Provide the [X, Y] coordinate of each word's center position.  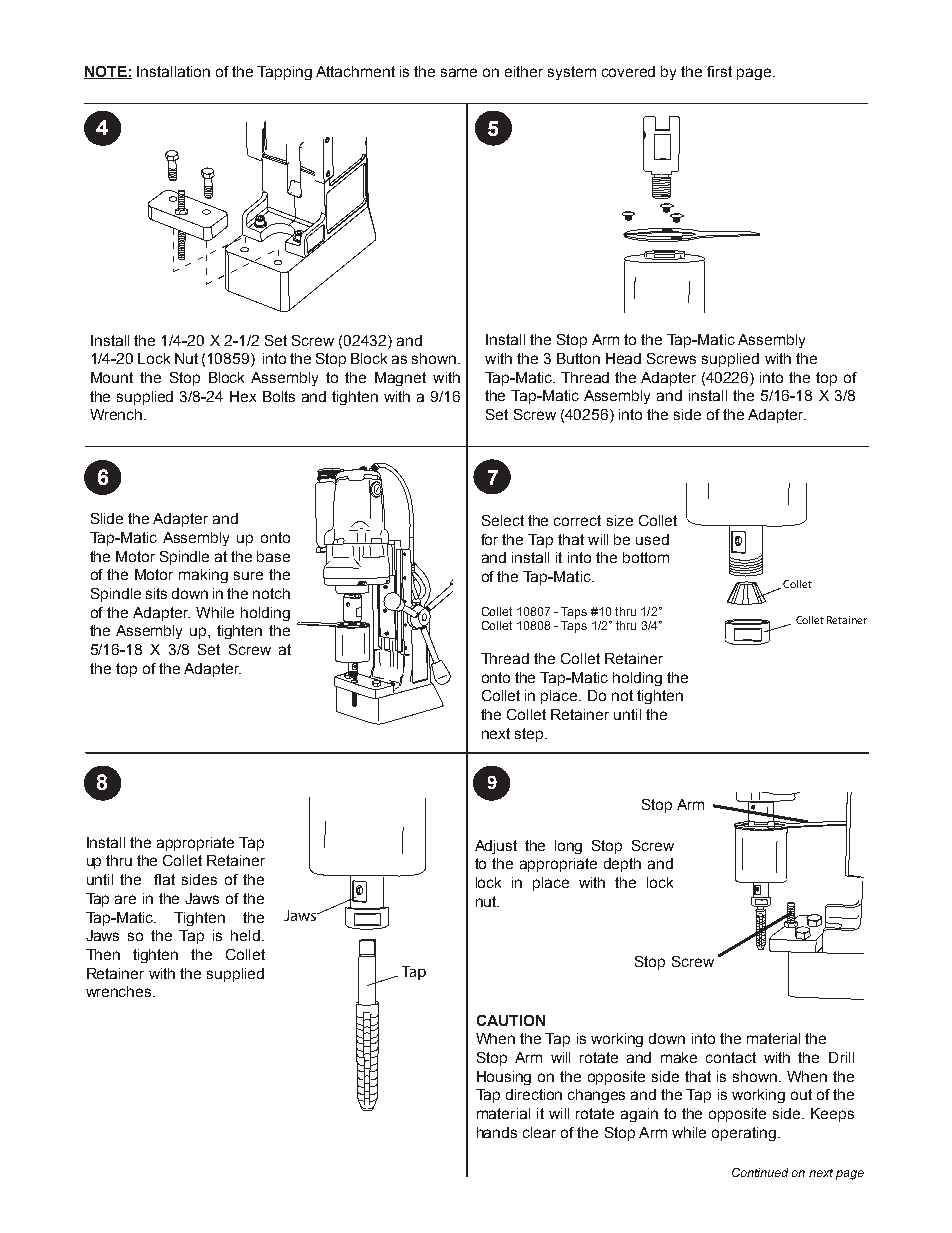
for [489, 539]
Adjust [496, 847]
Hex [243, 396]
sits [156, 593]
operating [744, 1134]
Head [623, 358]
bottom [646, 557]
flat [164, 879]
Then [103, 954]
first [719, 71]
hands [497, 1132]
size [620, 520]
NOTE [106, 72]
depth [622, 865]
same [459, 72]
